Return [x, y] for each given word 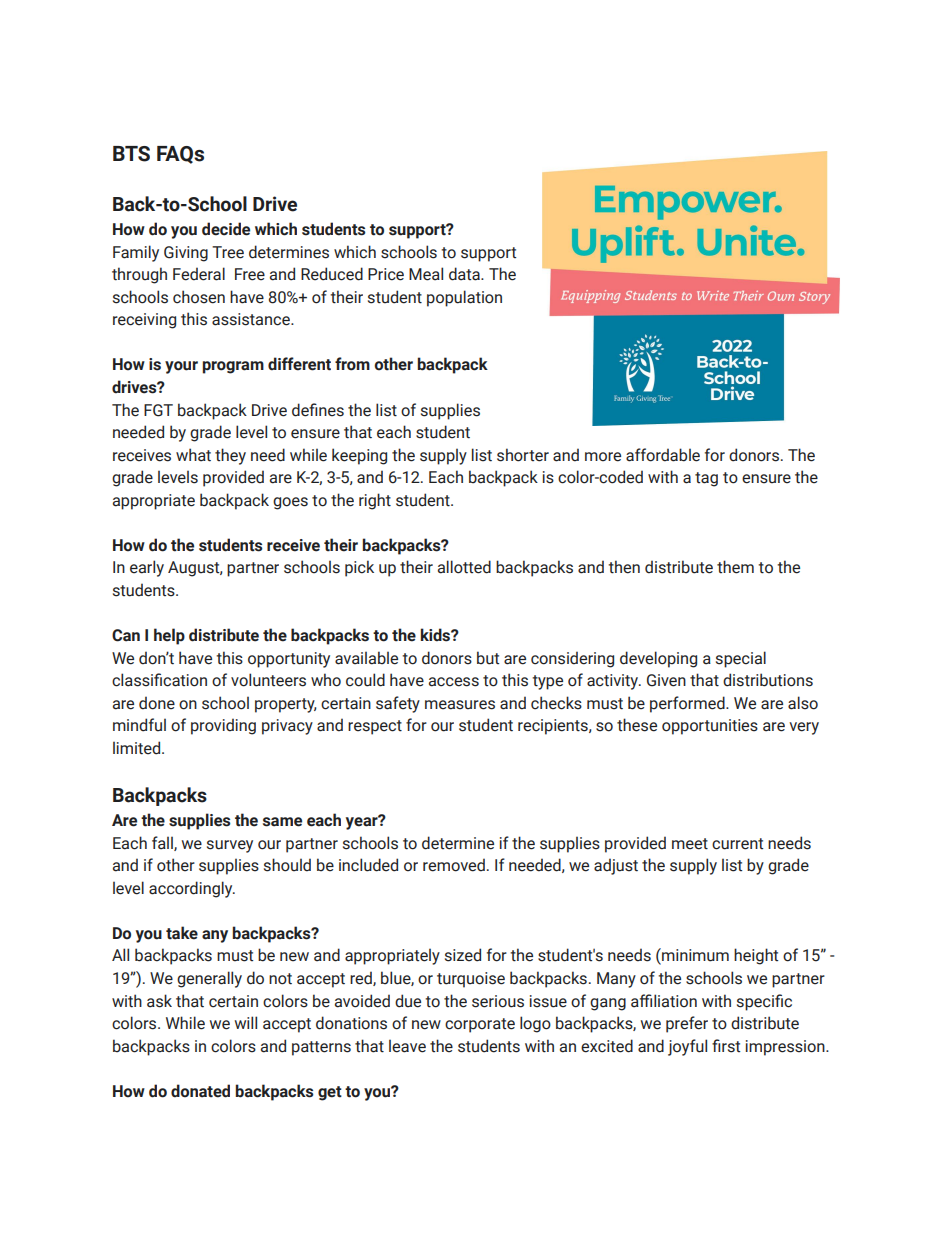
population [464, 298]
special [741, 659]
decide [226, 229]
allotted [464, 567]
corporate [480, 1025]
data [465, 274]
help [169, 636]
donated [200, 1091]
